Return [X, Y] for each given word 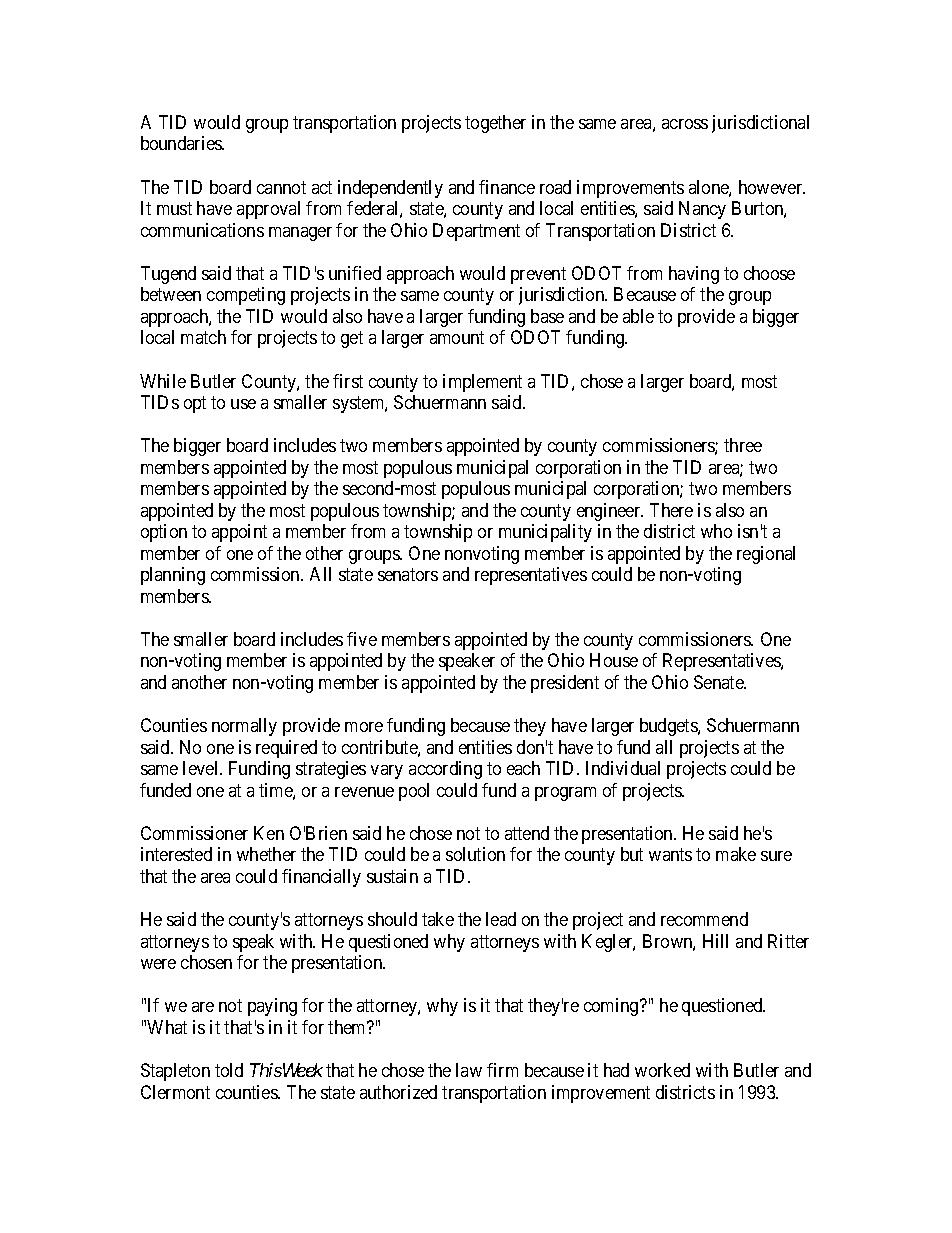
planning [173, 576]
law [469, 1070]
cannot [281, 187]
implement [482, 383]
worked [662, 1070]
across [685, 124]
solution [475, 854]
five [362, 639]
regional [766, 555]
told [229, 1070]
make [736, 854]
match [203, 337]
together [495, 124]
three [743, 445]
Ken [269, 833]
